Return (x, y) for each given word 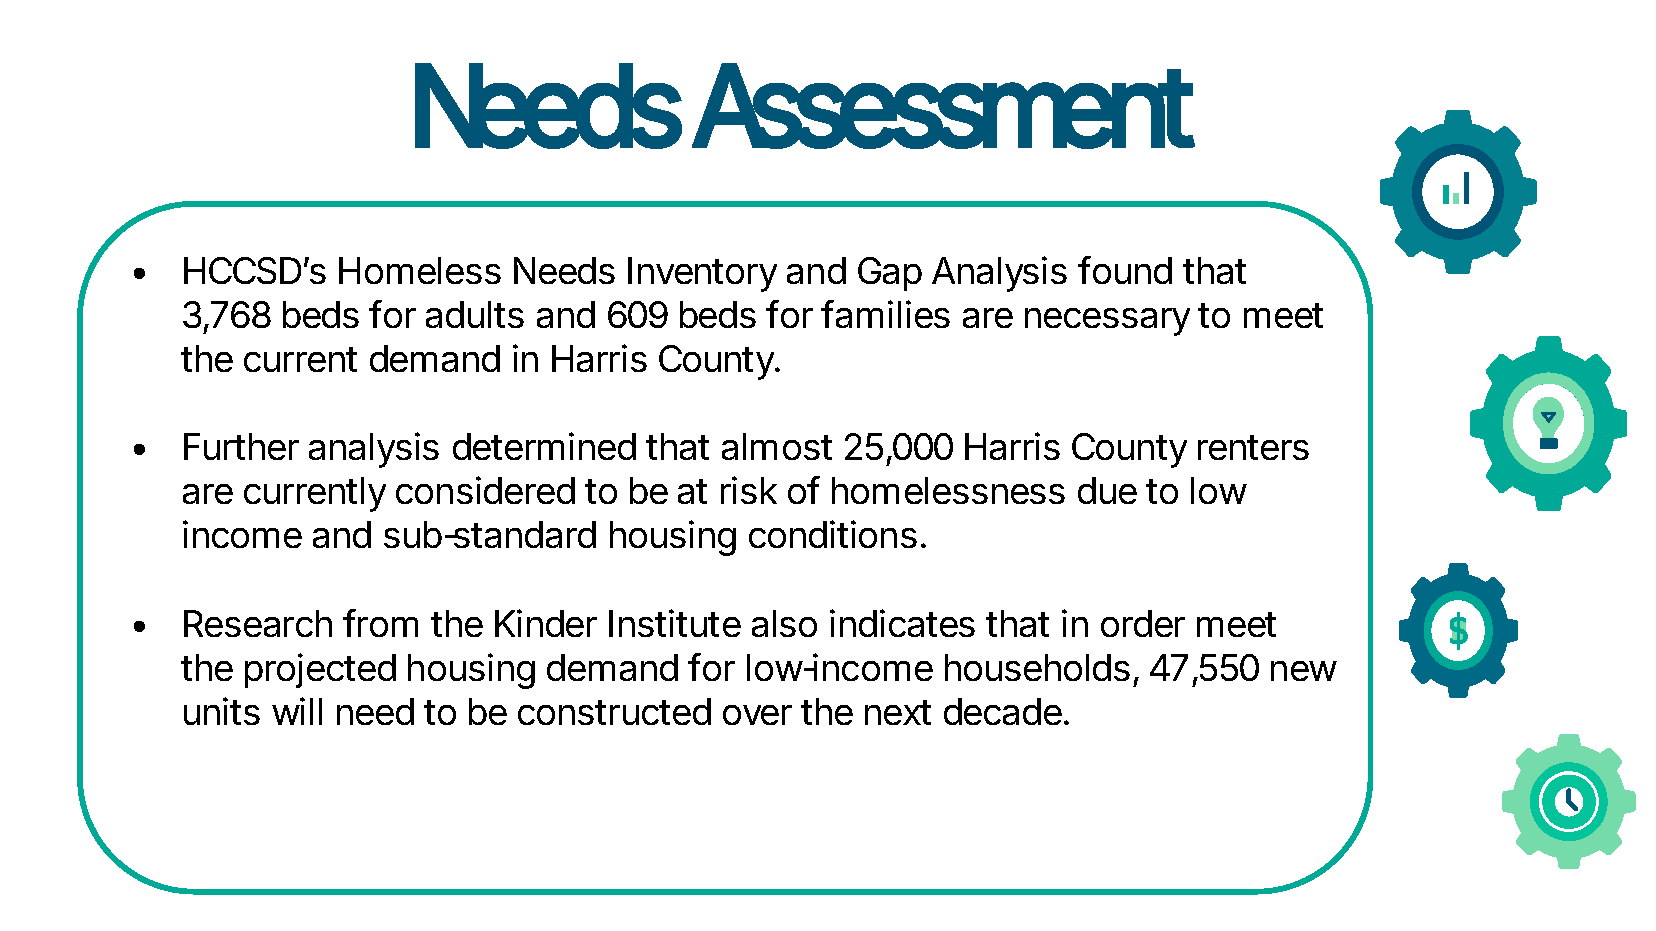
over (757, 715)
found (1125, 270)
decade (1003, 711)
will (297, 711)
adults (475, 314)
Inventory (702, 274)
